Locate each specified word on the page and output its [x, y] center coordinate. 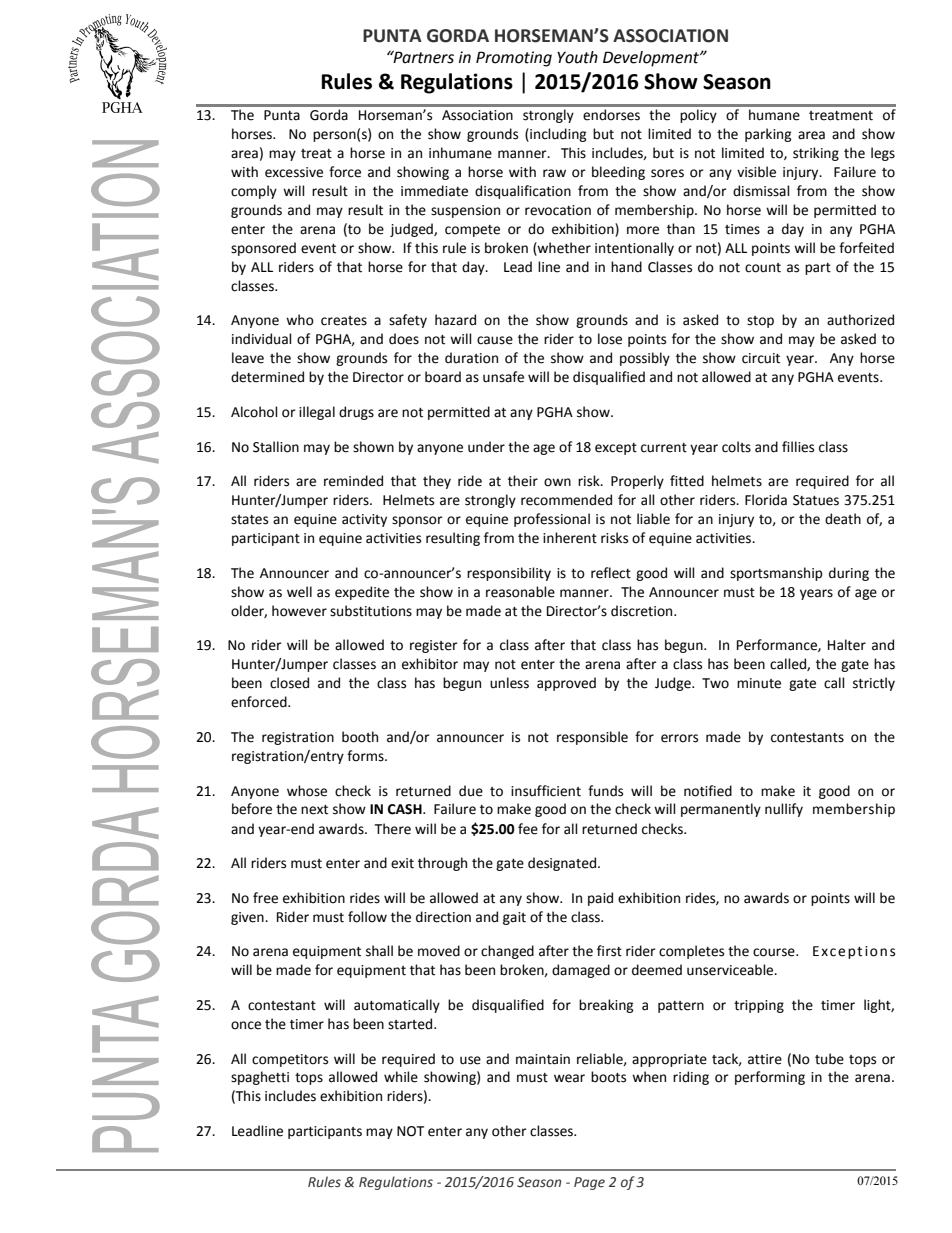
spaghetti [260, 1078]
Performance [778, 645]
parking [768, 135]
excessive [294, 172]
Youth [577, 57]
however [299, 611]
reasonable [520, 592]
